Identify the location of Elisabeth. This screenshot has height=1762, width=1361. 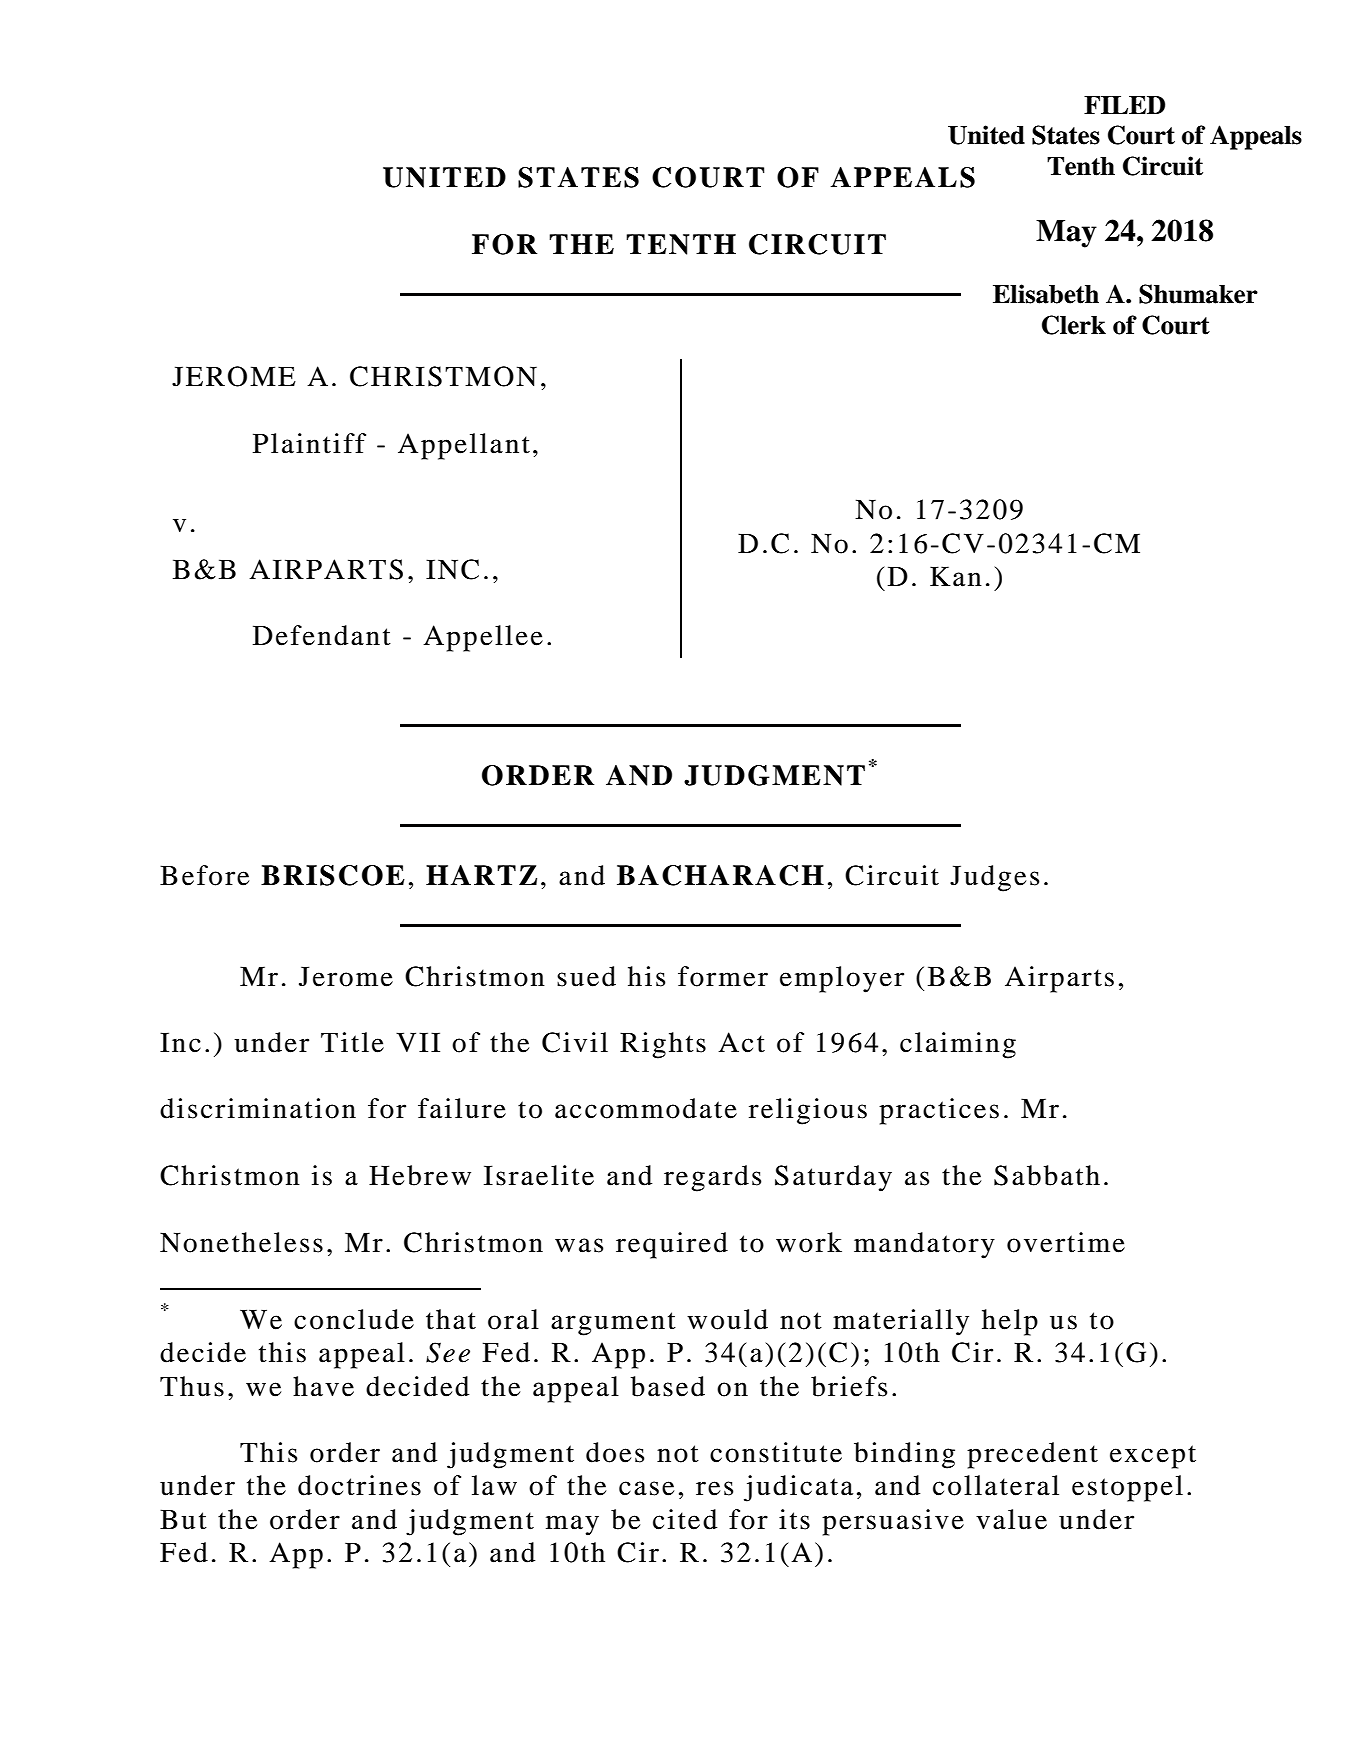
(1046, 294).
